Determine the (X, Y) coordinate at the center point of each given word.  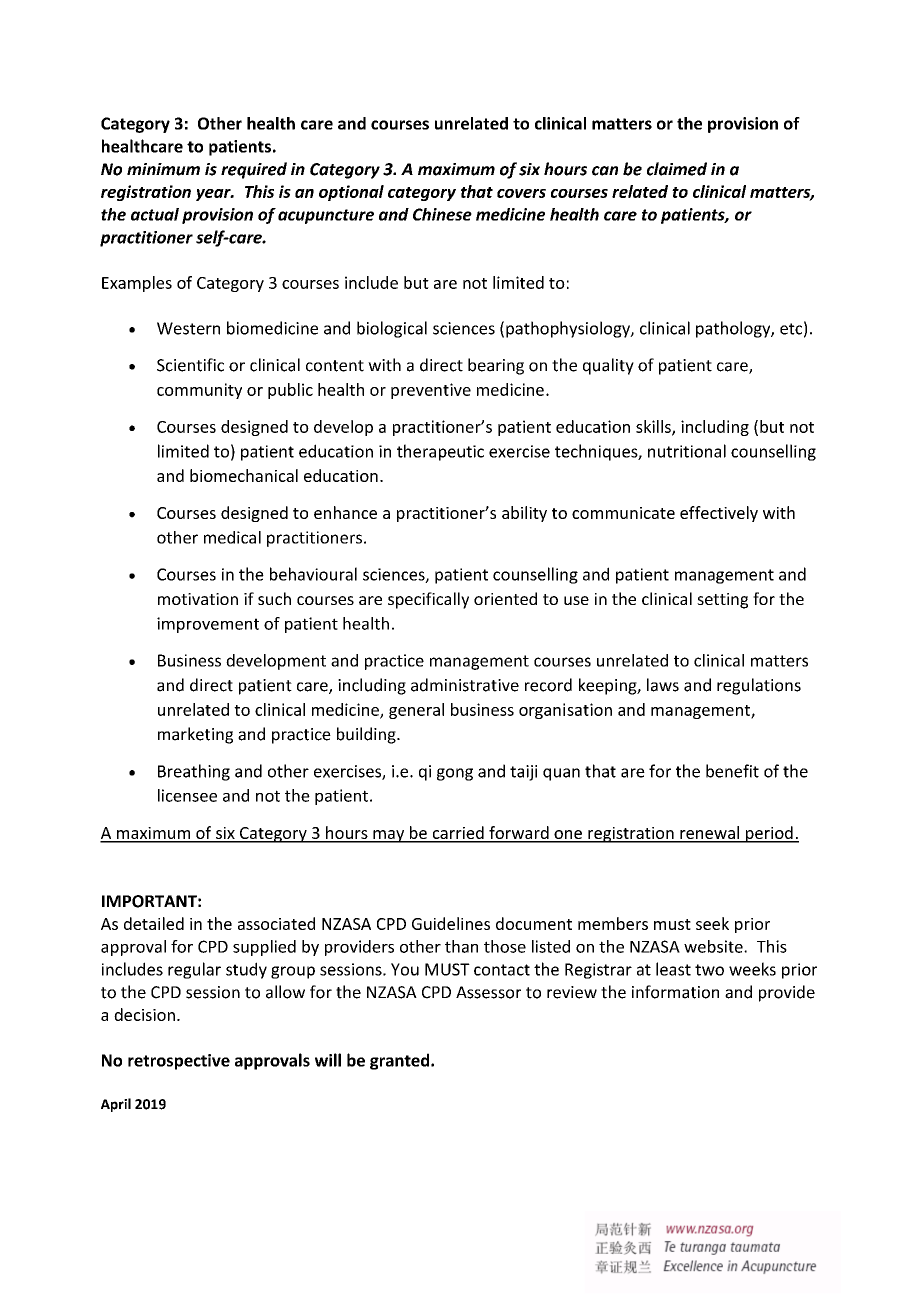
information (675, 992)
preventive (431, 391)
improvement (208, 625)
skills (654, 427)
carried (458, 834)
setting (722, 601)
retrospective (179, 1062)
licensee (187, 795)
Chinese (442, 214)
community (199, 391)
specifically (428, 600)
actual (155, 214)
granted (401, 1061)
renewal (709, 834)
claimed (677, 169)
